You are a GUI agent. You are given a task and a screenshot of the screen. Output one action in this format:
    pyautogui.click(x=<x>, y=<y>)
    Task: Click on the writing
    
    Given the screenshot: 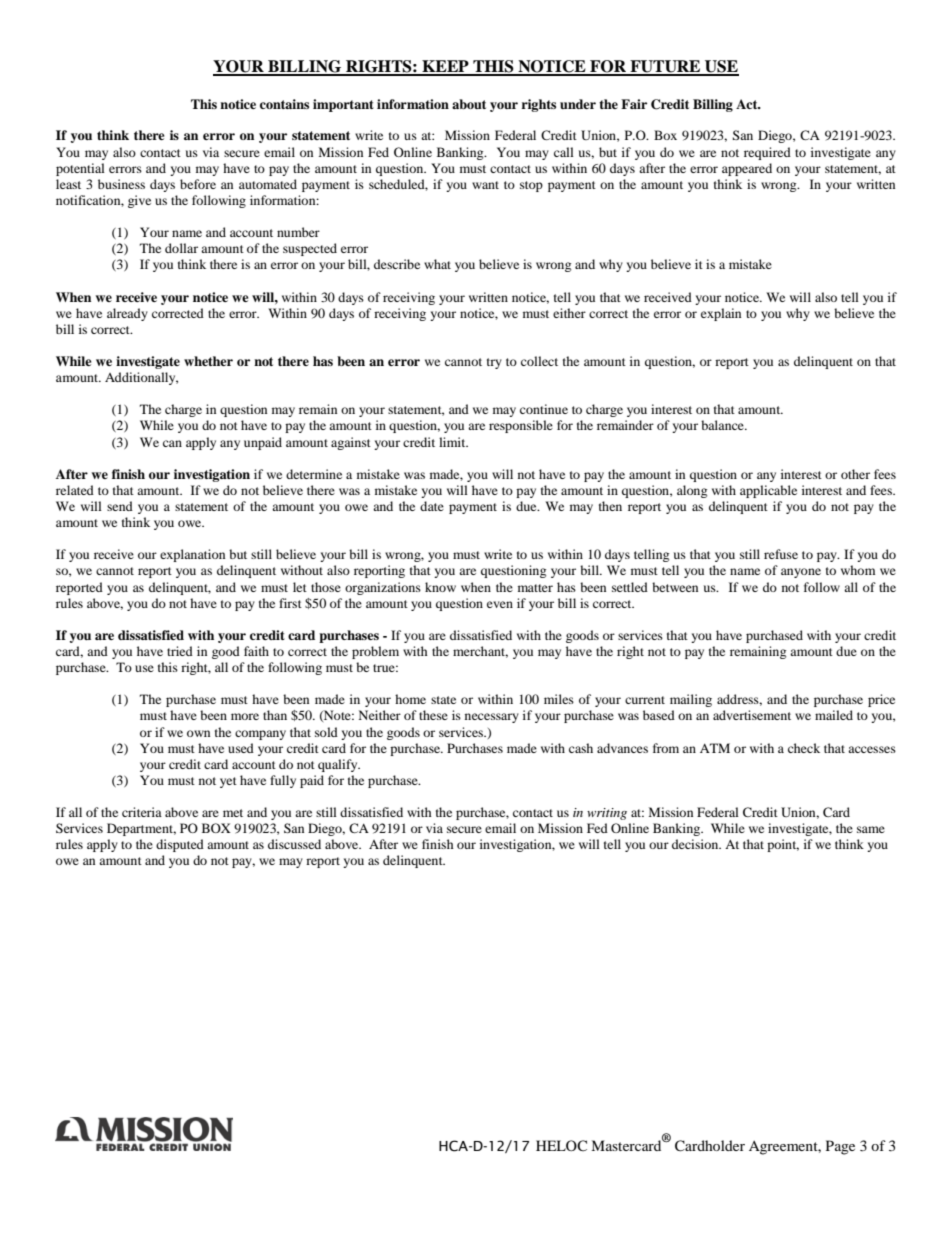 What is the action you would take?
    pyautogui.click(x=607, y=814)
